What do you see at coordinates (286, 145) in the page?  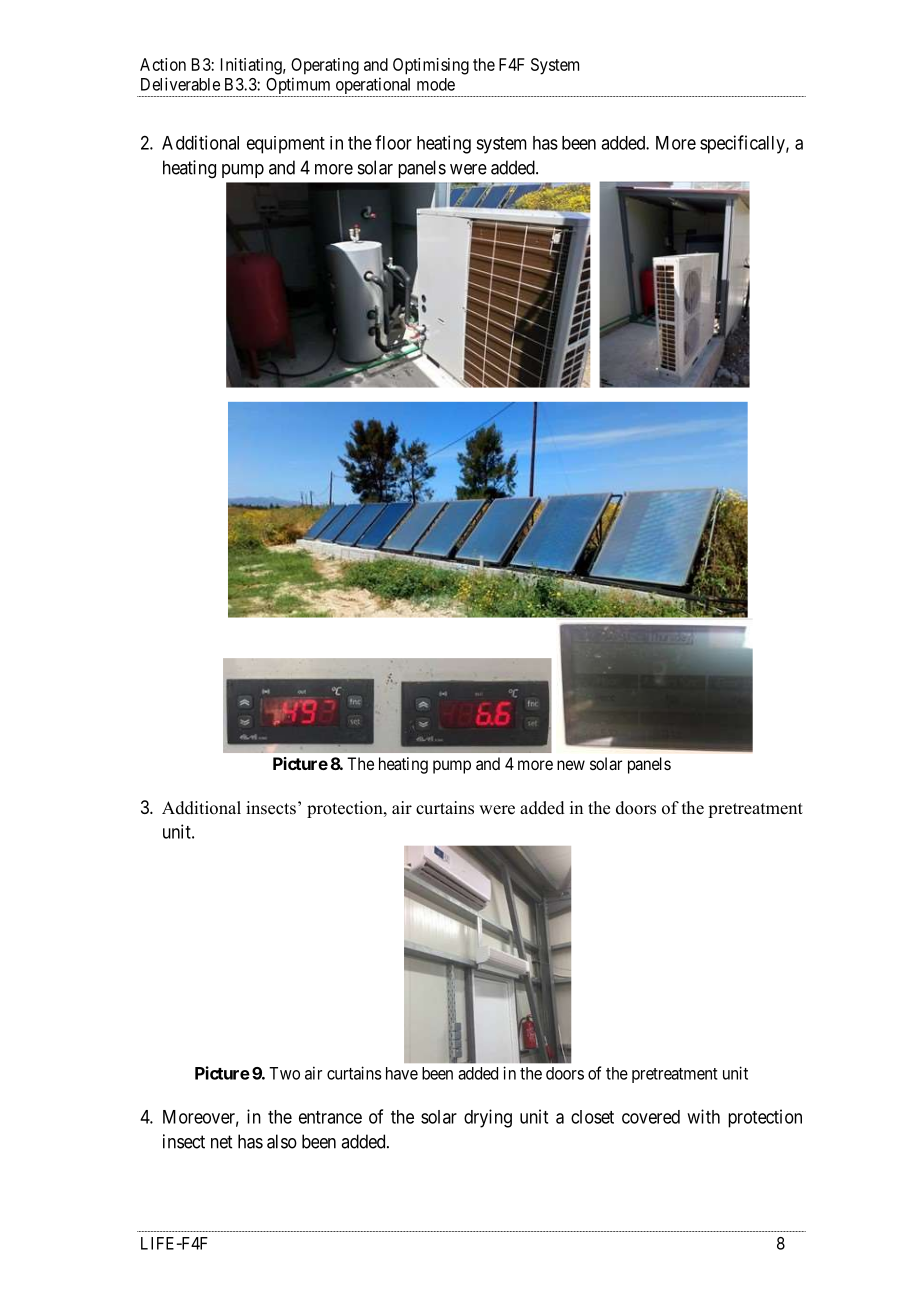 I see `equipment` at bounding box center [286, 145].
